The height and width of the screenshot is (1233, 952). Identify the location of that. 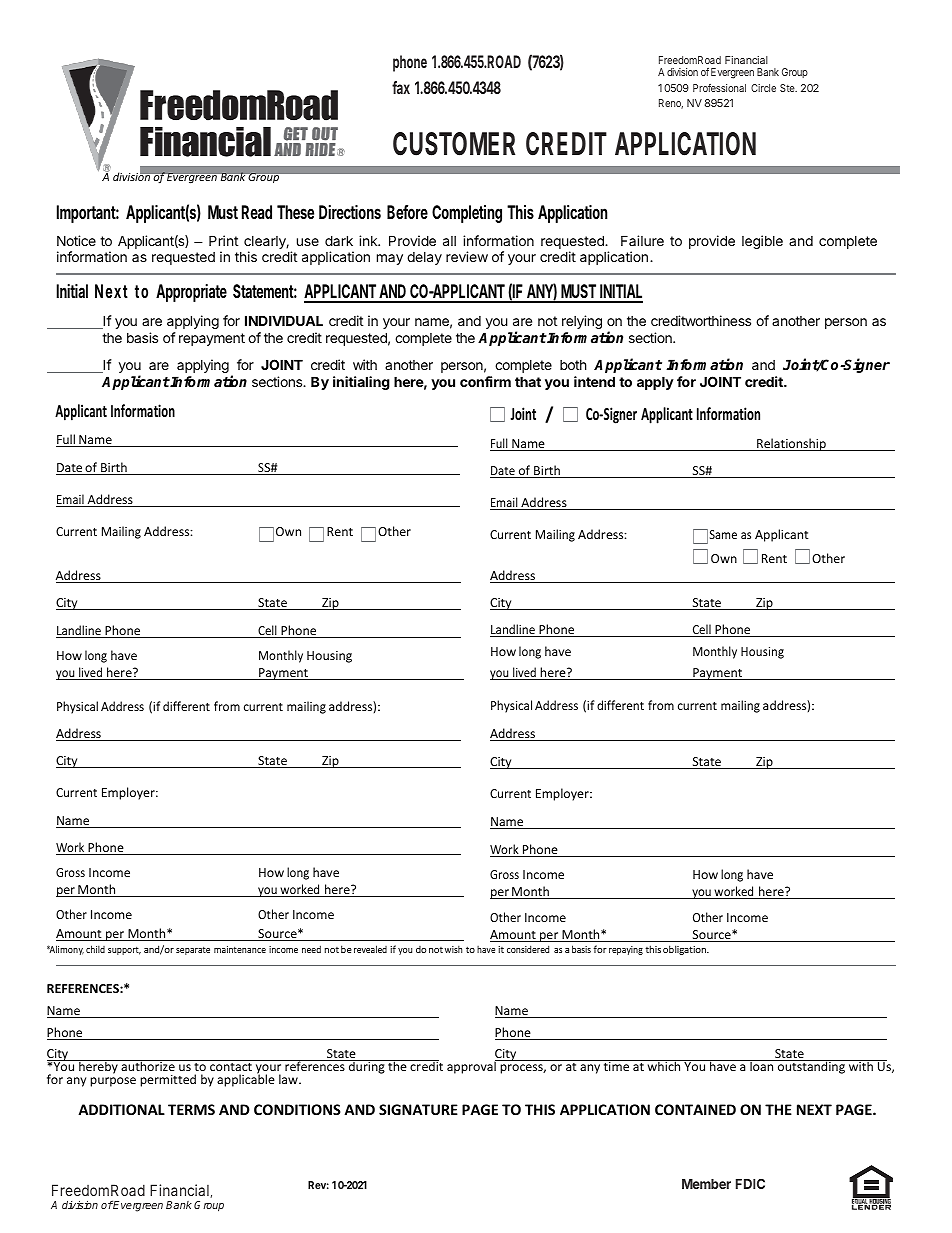
(528, 381).
